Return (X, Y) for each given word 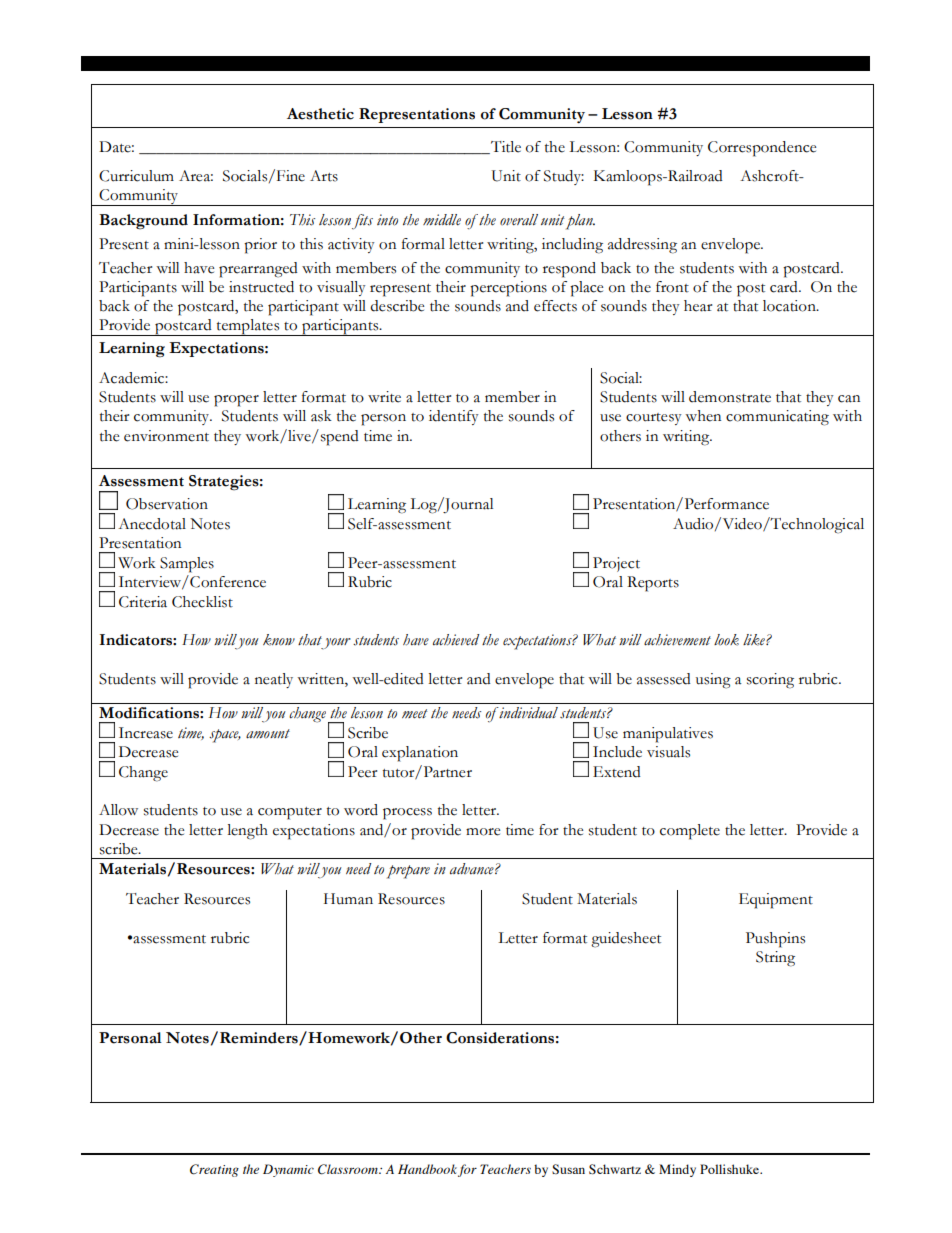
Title (505, 147)
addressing (642, 246)
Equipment (776, 901)
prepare (408, 872)
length (247, 832)
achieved (456, 640)
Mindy (677, 1170)
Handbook (427, 1169)
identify (453, 417)
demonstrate (730, 397)
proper (236, 401)
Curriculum (136, 176)
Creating (214, 1170)
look (726, 640)
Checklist (202, 602)
